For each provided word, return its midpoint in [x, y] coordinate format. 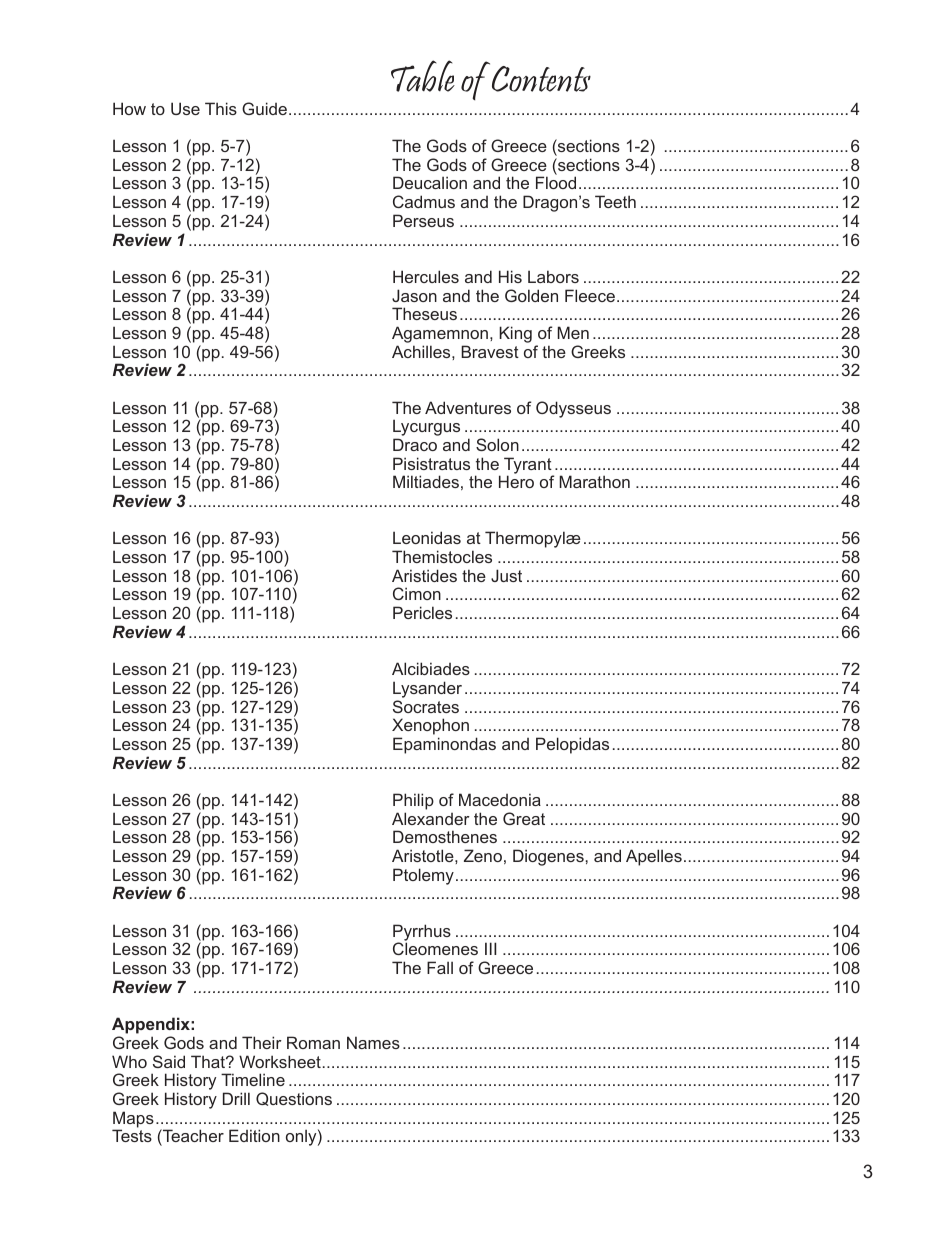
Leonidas [427, 537]
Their [262, 1042]
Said [169, 1061]
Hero [516, 481]
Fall [440, 967]
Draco [415, 444]
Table [423, 76]
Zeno [483, 855]
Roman [313, 1042]
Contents [541, 79]
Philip [413, 801]
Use [185, 108]
